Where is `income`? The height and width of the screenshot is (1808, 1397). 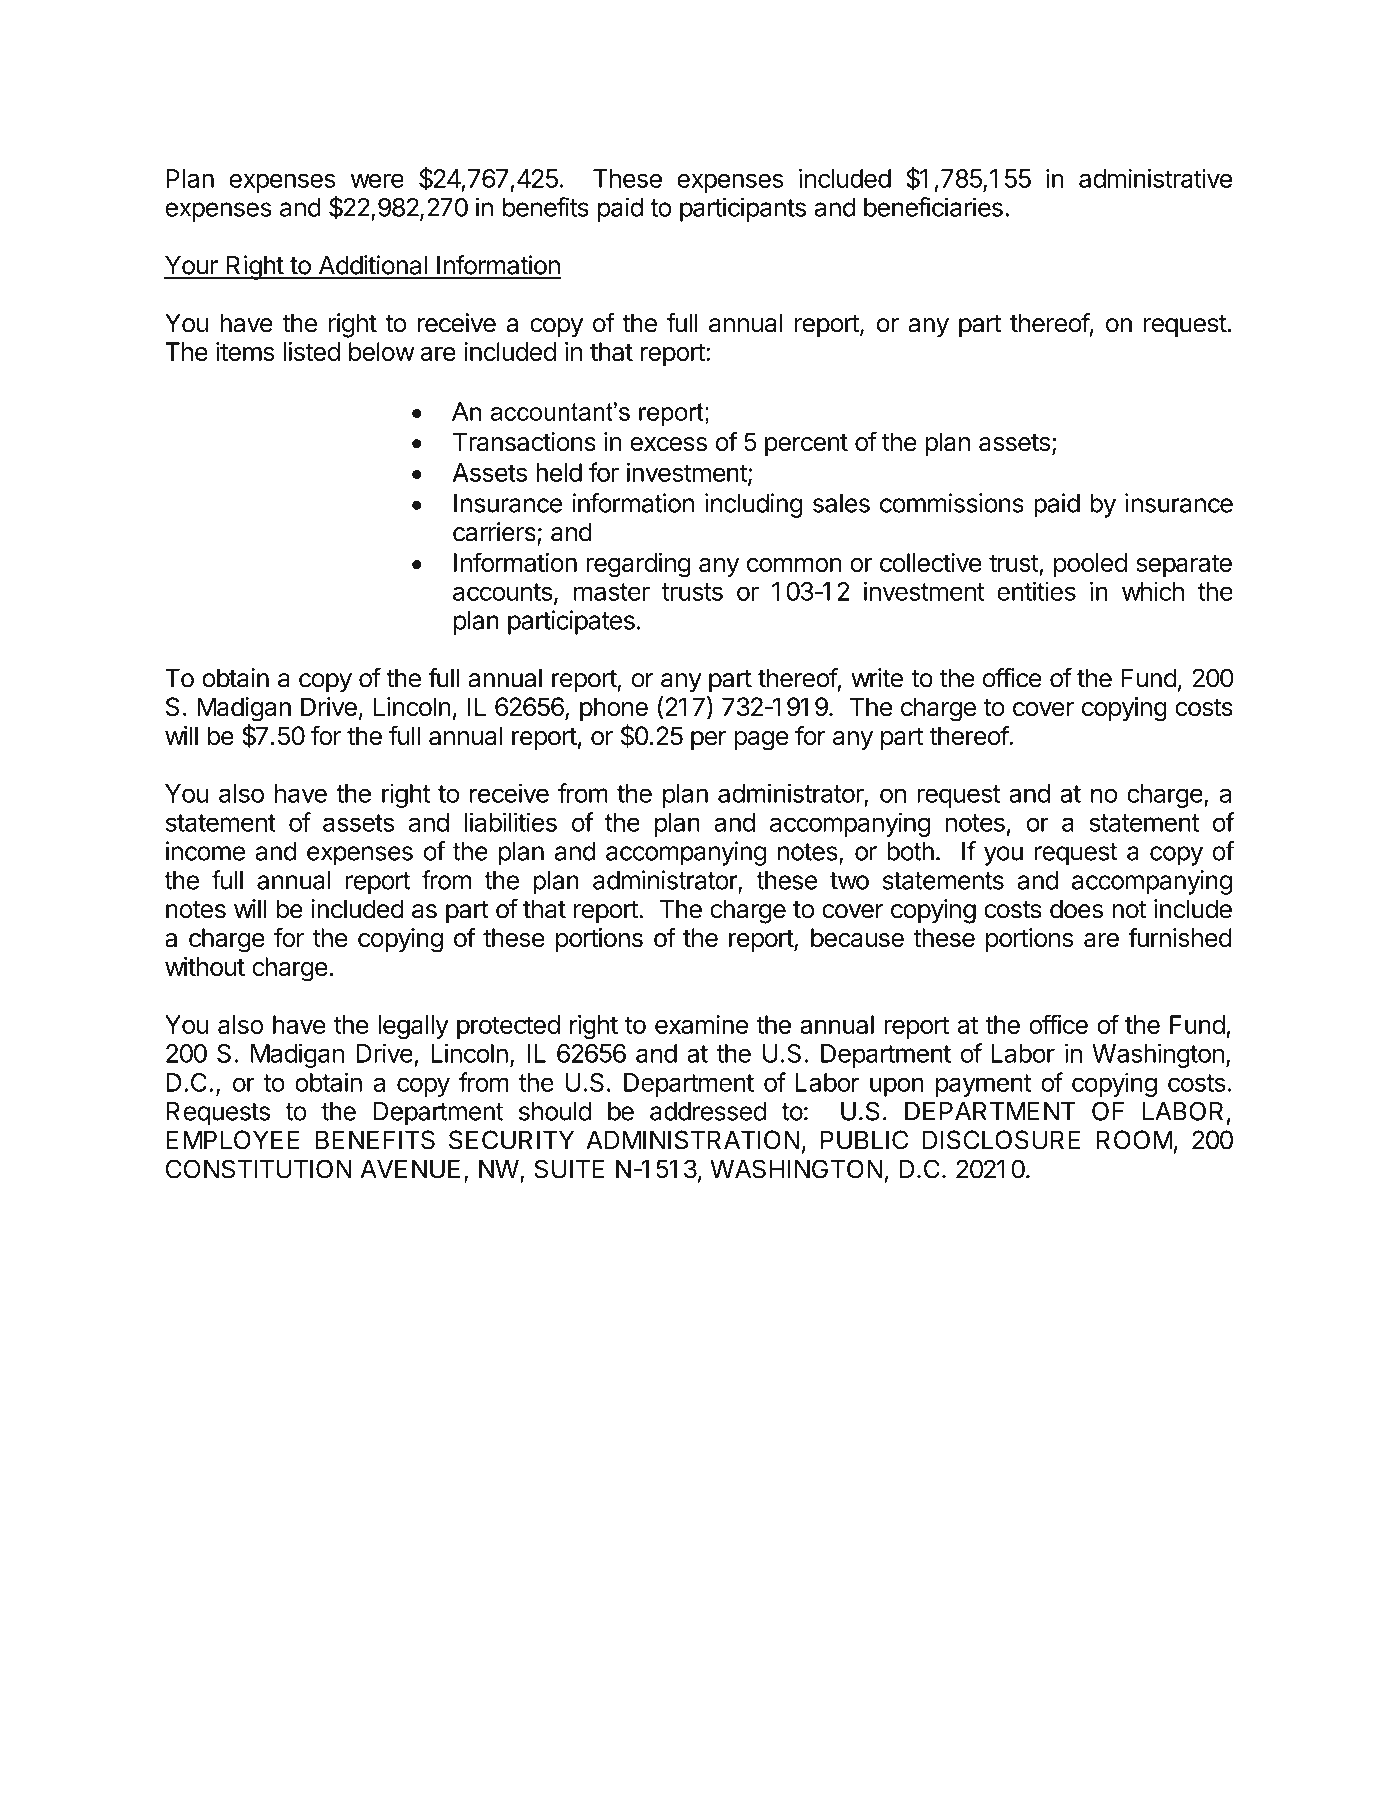 income is located at coordinates (205, 851).
